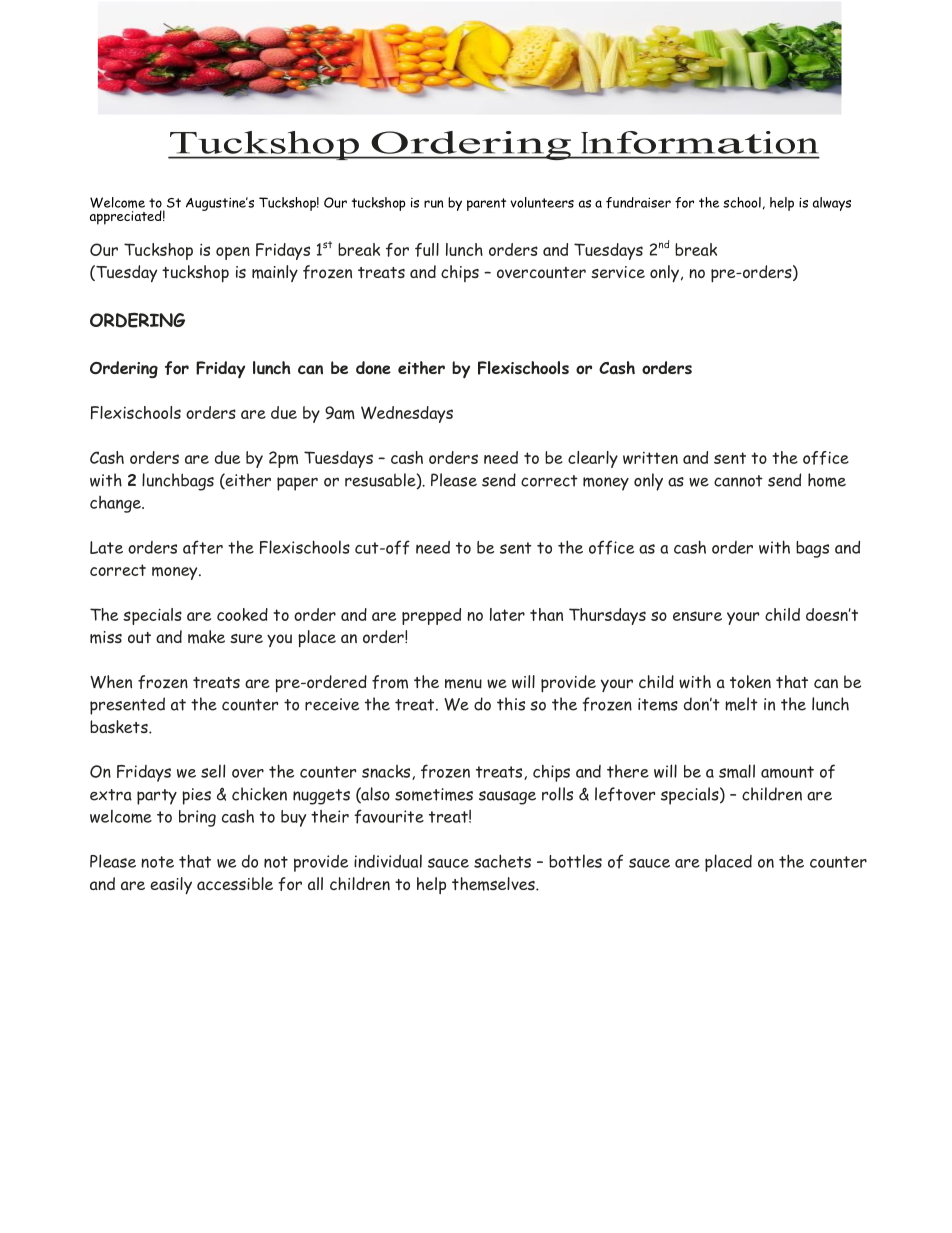 The width and height of the screenshot is (952, 1233). I want to click on note, so click(157, 862).
